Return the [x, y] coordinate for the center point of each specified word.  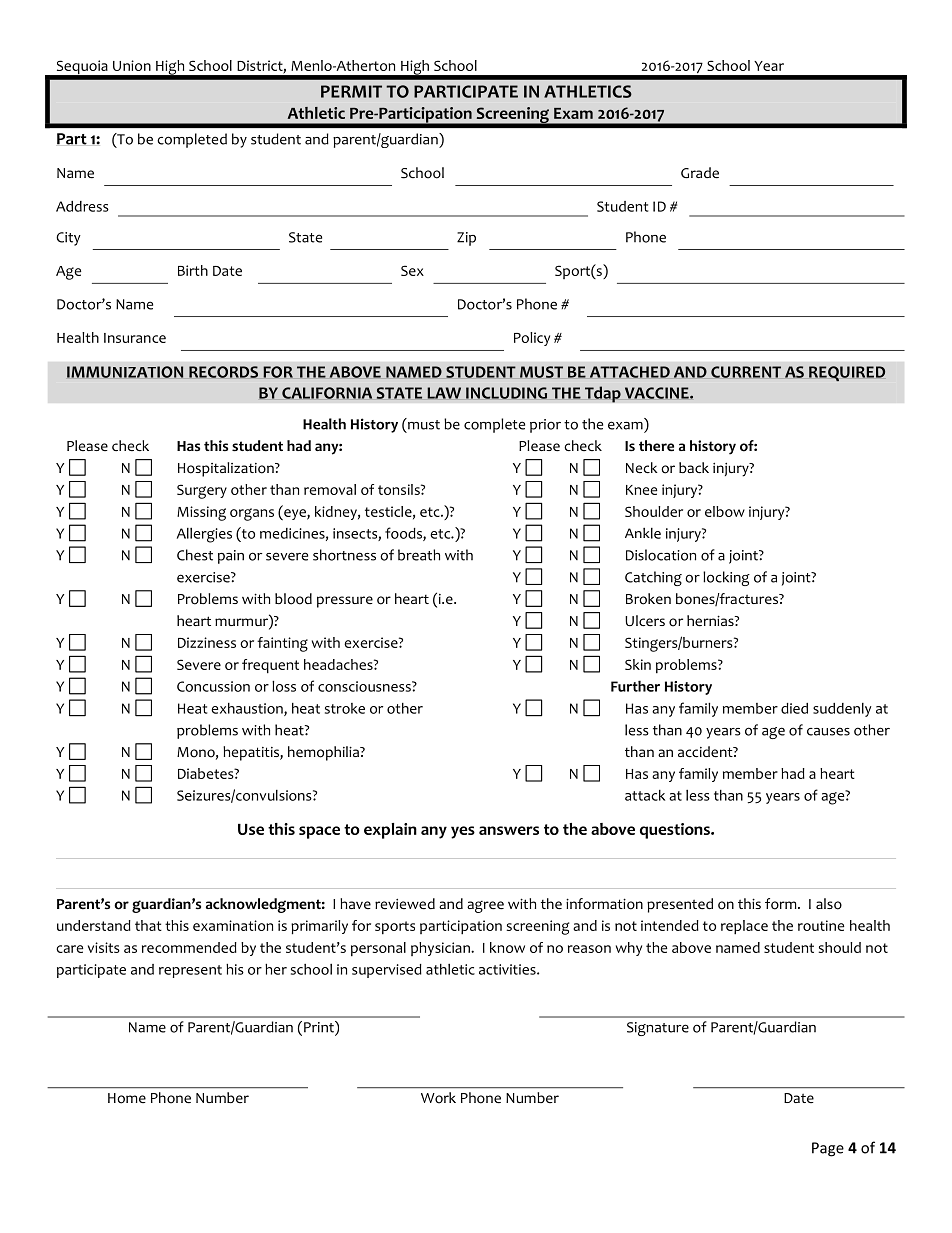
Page [828, 1149]
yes [463, 832]
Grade [700, 172]
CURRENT [746, 372]
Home [127, 1098]
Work [438, 1098]
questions [676, 831]
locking [726, 578]
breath [419, 555]
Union [132, 65]
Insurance [135, 338]
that [148, 925]
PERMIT [351, 91]
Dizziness [207, 642]
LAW [444, 393]
